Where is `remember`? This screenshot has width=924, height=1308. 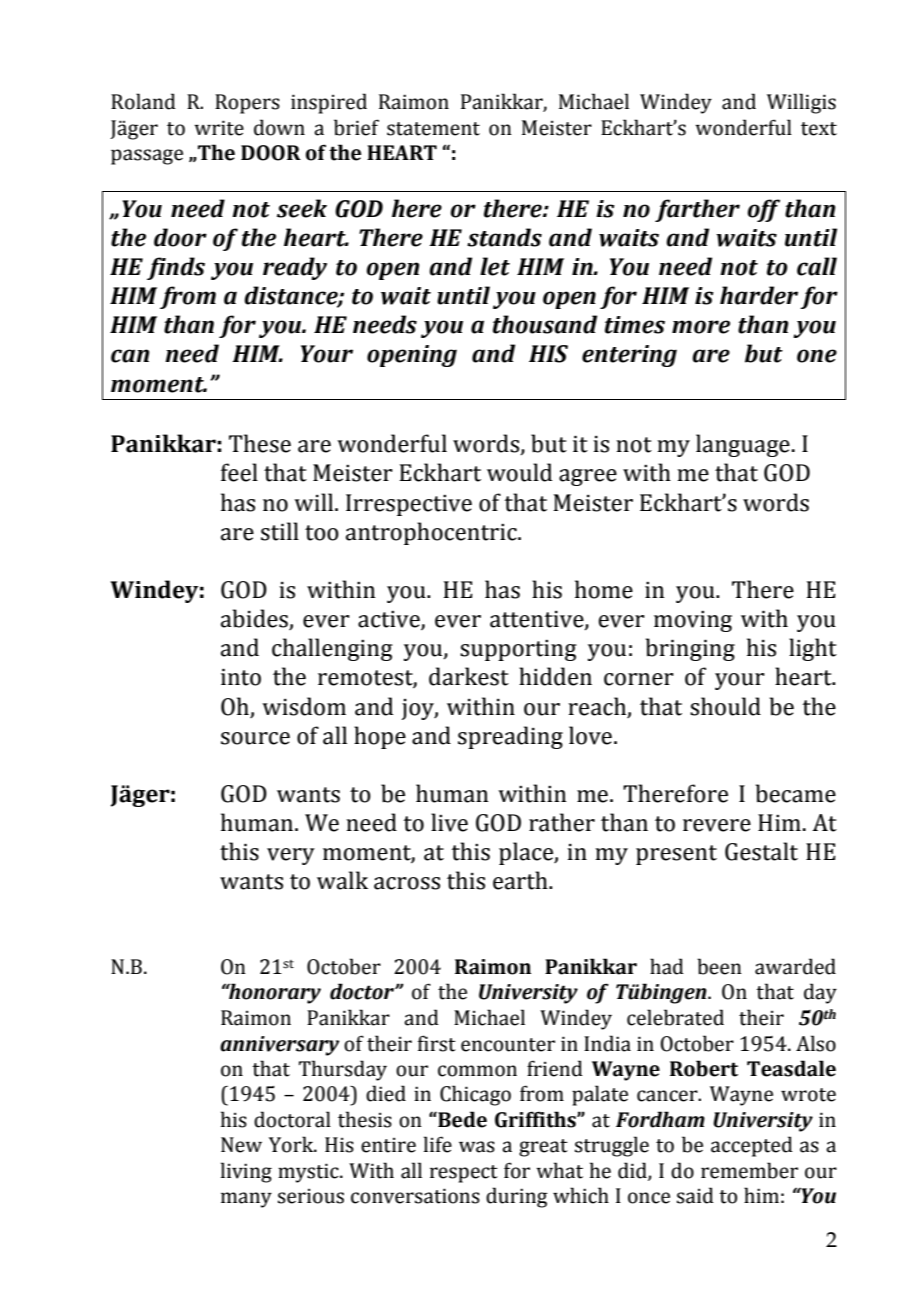 remember is located at coordinates (749, 1170).
